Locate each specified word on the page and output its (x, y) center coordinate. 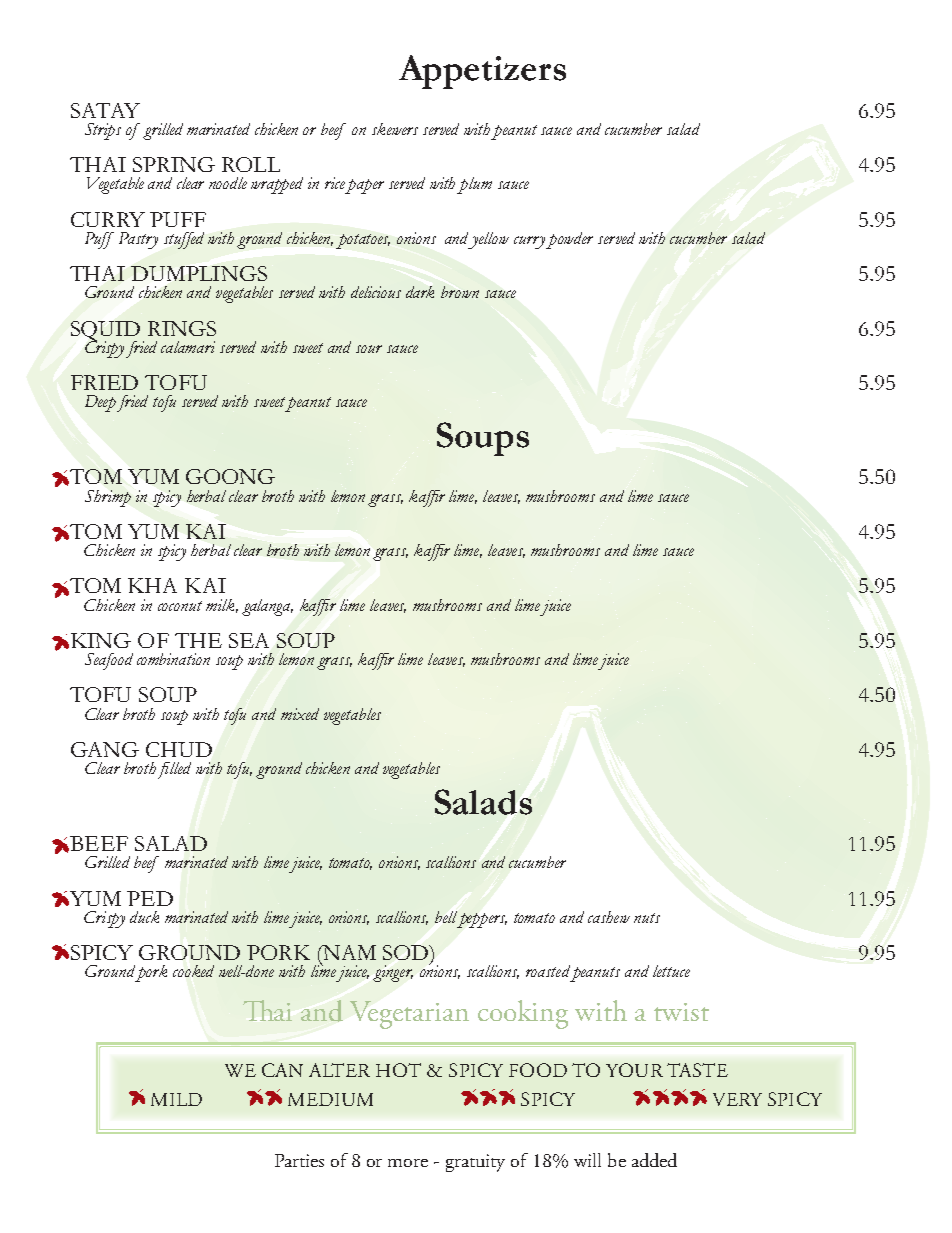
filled (174, 770)
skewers (395, 129)
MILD (176, 1099)
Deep (100, 403)
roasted (548, 971)
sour (369, 349)
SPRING (174, 164)
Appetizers (482, 72)
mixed (300, 714)
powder (569, 240)
